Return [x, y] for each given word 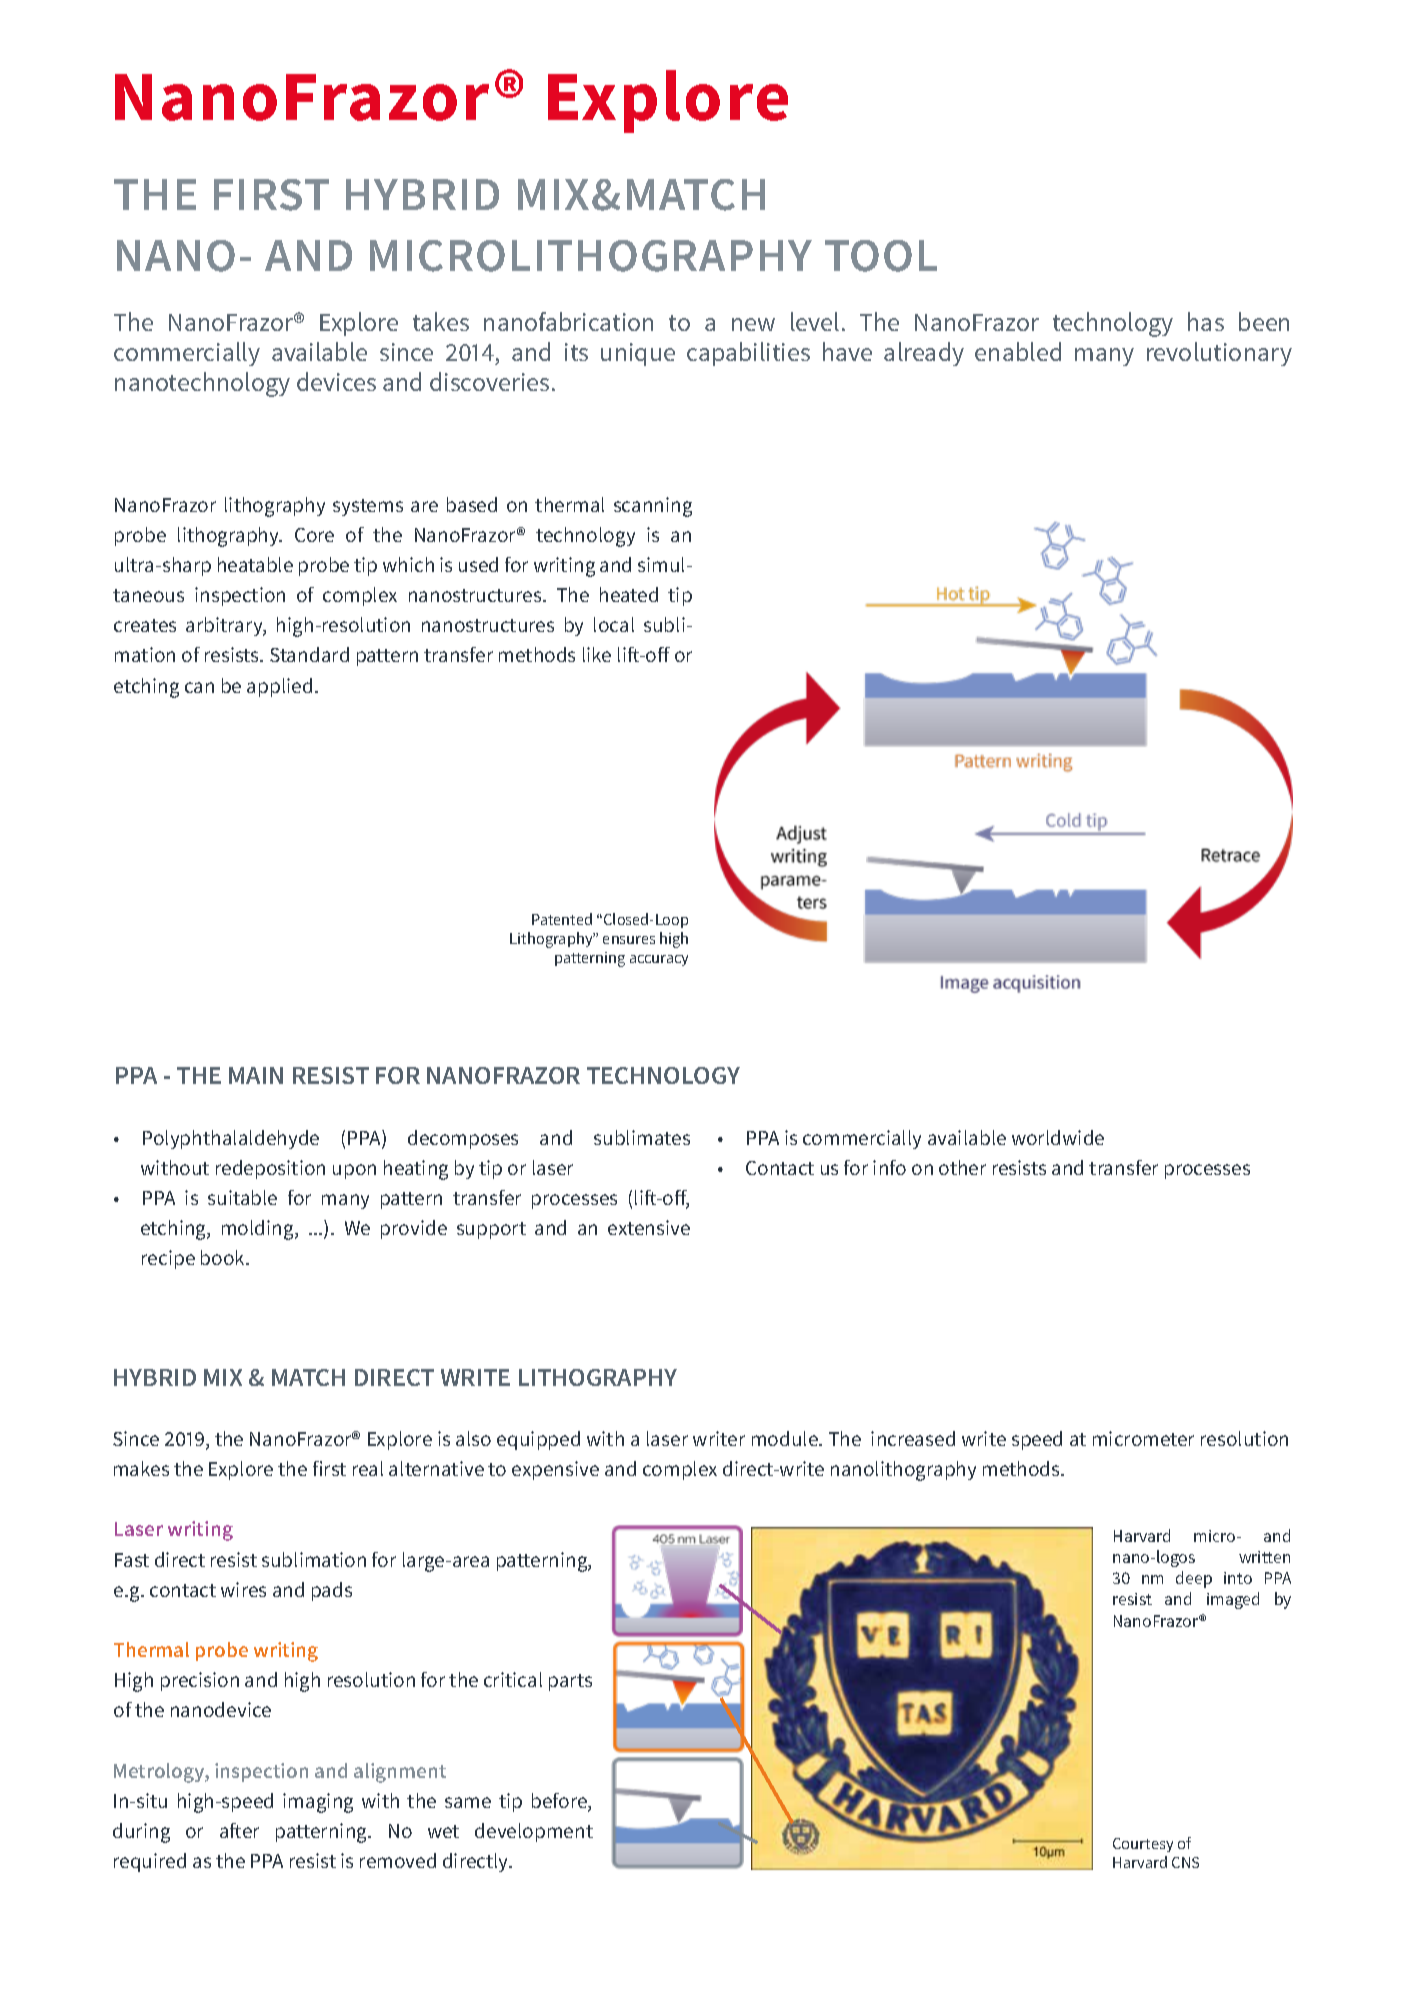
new [753, 324]
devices [336, 381]
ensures [629, 940]
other [962, 1167]
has [1206, 321]
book [224, 1257]
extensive [649, 1227]
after [239, 1830]
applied [279, 687]
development [534, 1832]
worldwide [1058, 1137]
